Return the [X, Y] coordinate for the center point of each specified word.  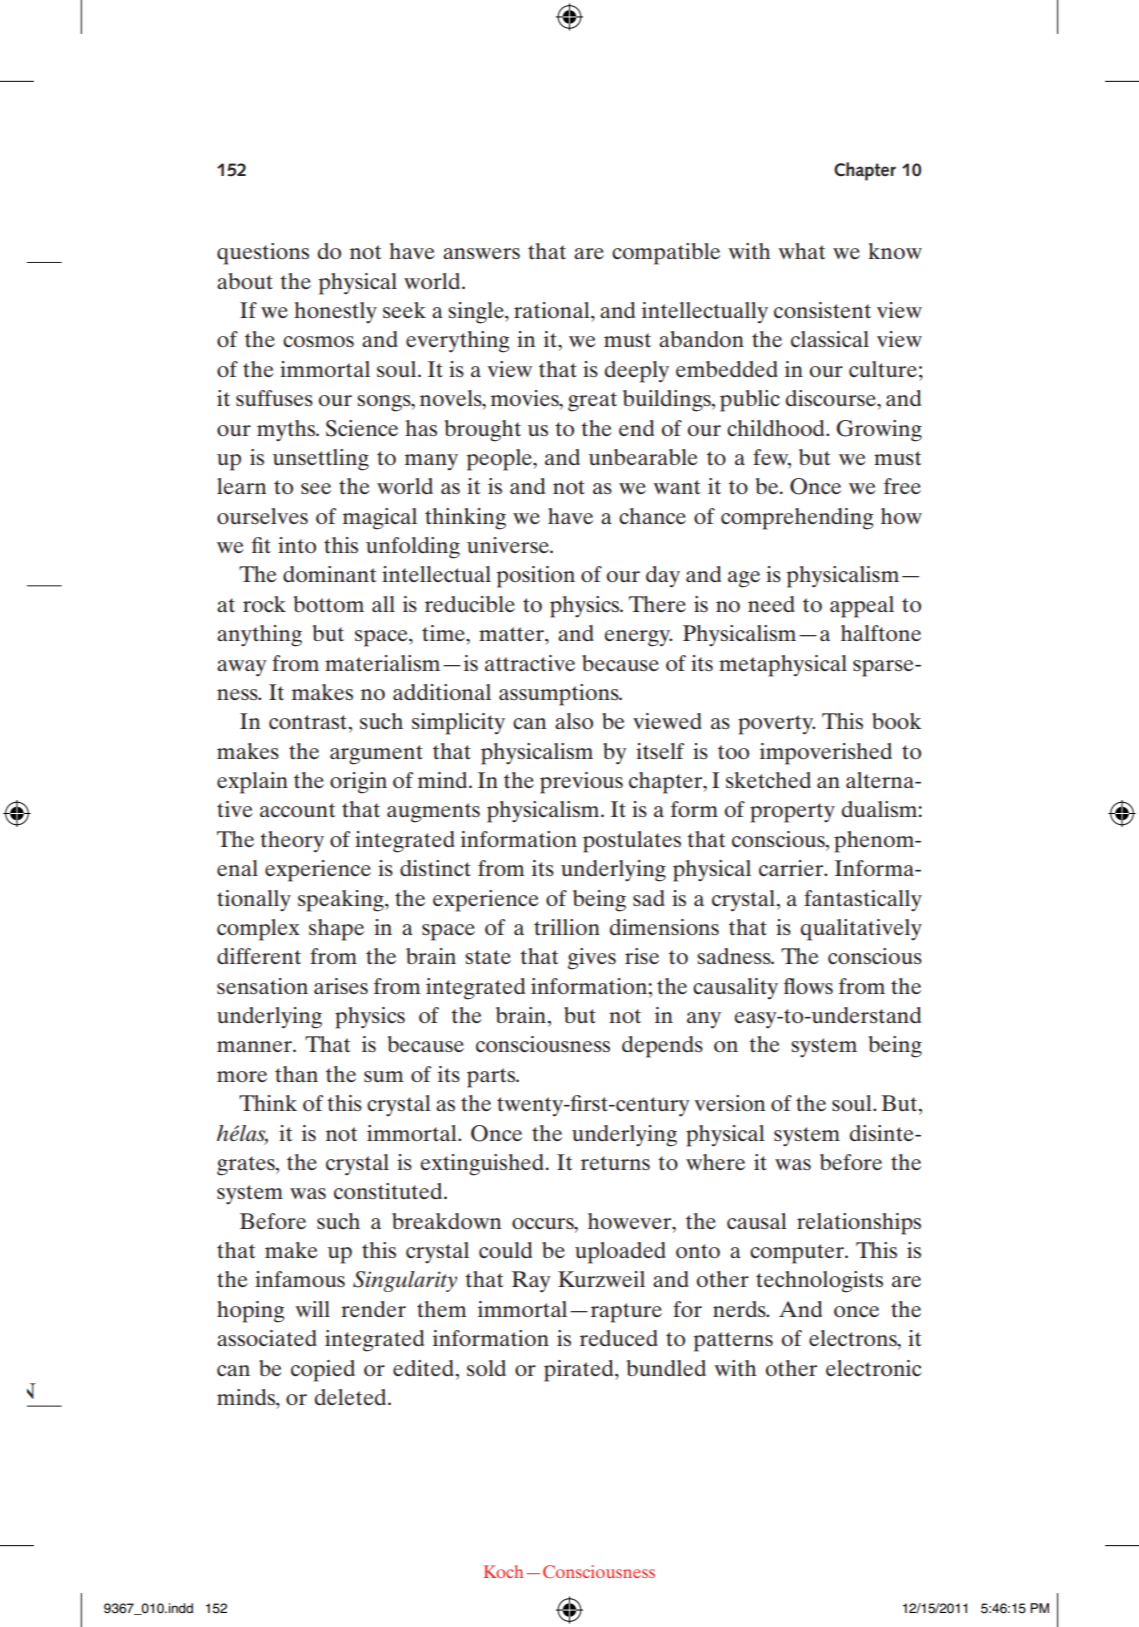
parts [492, 1078]
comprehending [797, 519]
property [792, 813]
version [730, 1103]
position [536, 577]
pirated [580, 1371]
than [296, 1074]
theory [292, 842]
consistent [822, 310]
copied [323, 1371]
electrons [854, 1339]
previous [581, 783]
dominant [330, 574]
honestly [335, 313]
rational [553, 310]
